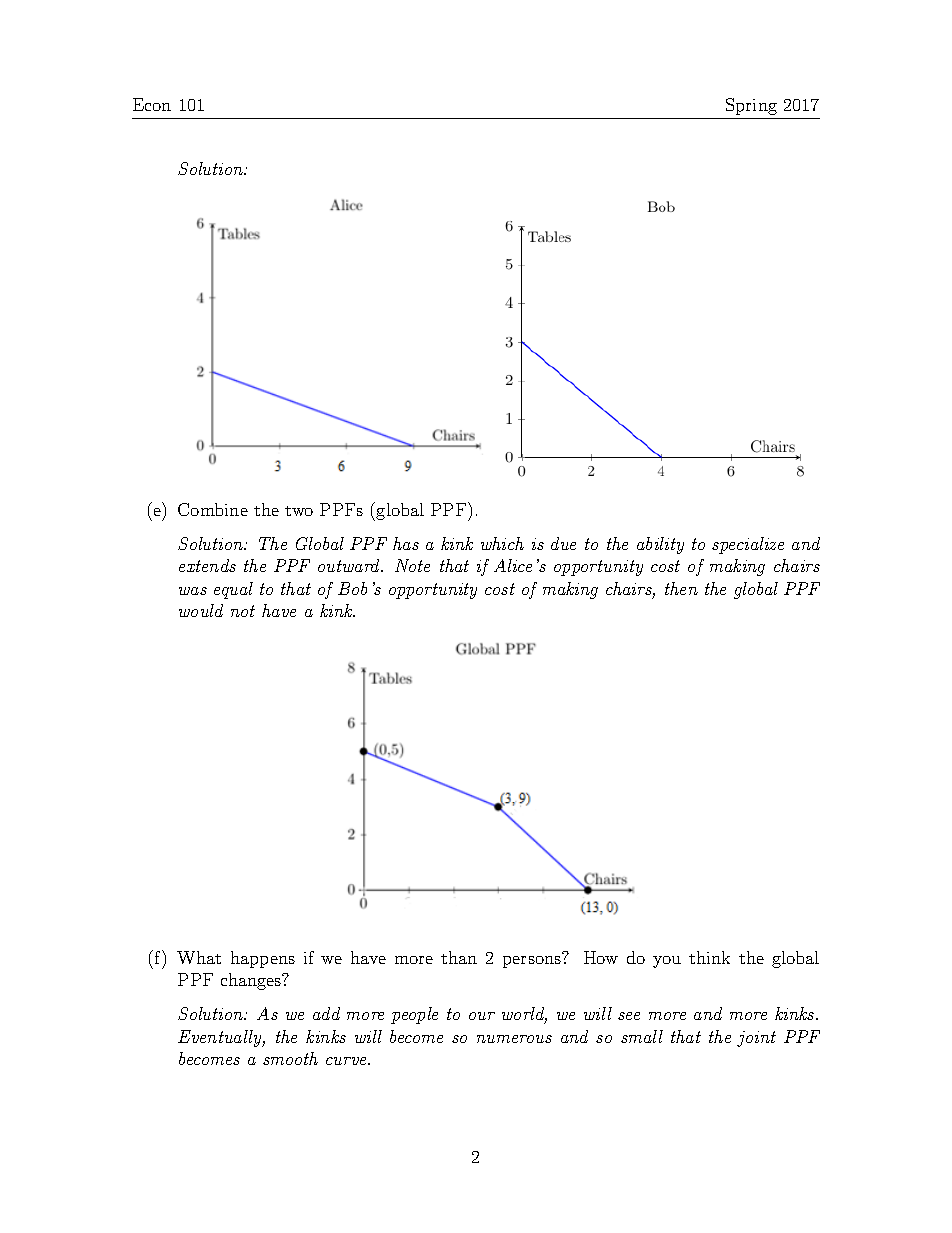 The width and height of the page is (952, 1233). Describe the element at coordinates (482, 1016) in the page. I see `our` at that location.
